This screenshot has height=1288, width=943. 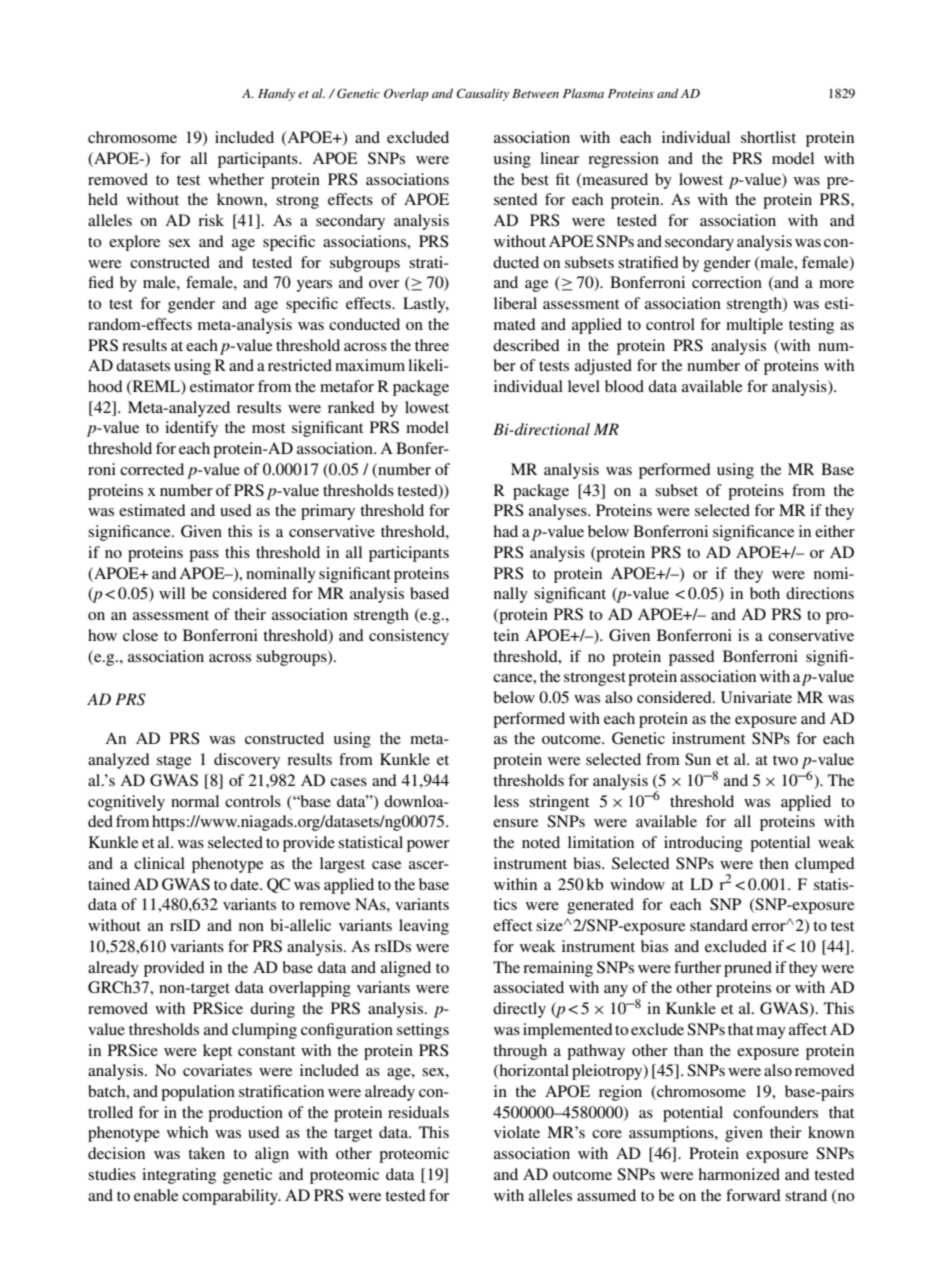 What do you see at coordinates (768, 137) in the screenshot?
I see `shortlist` at bounding box center [768, 137].
